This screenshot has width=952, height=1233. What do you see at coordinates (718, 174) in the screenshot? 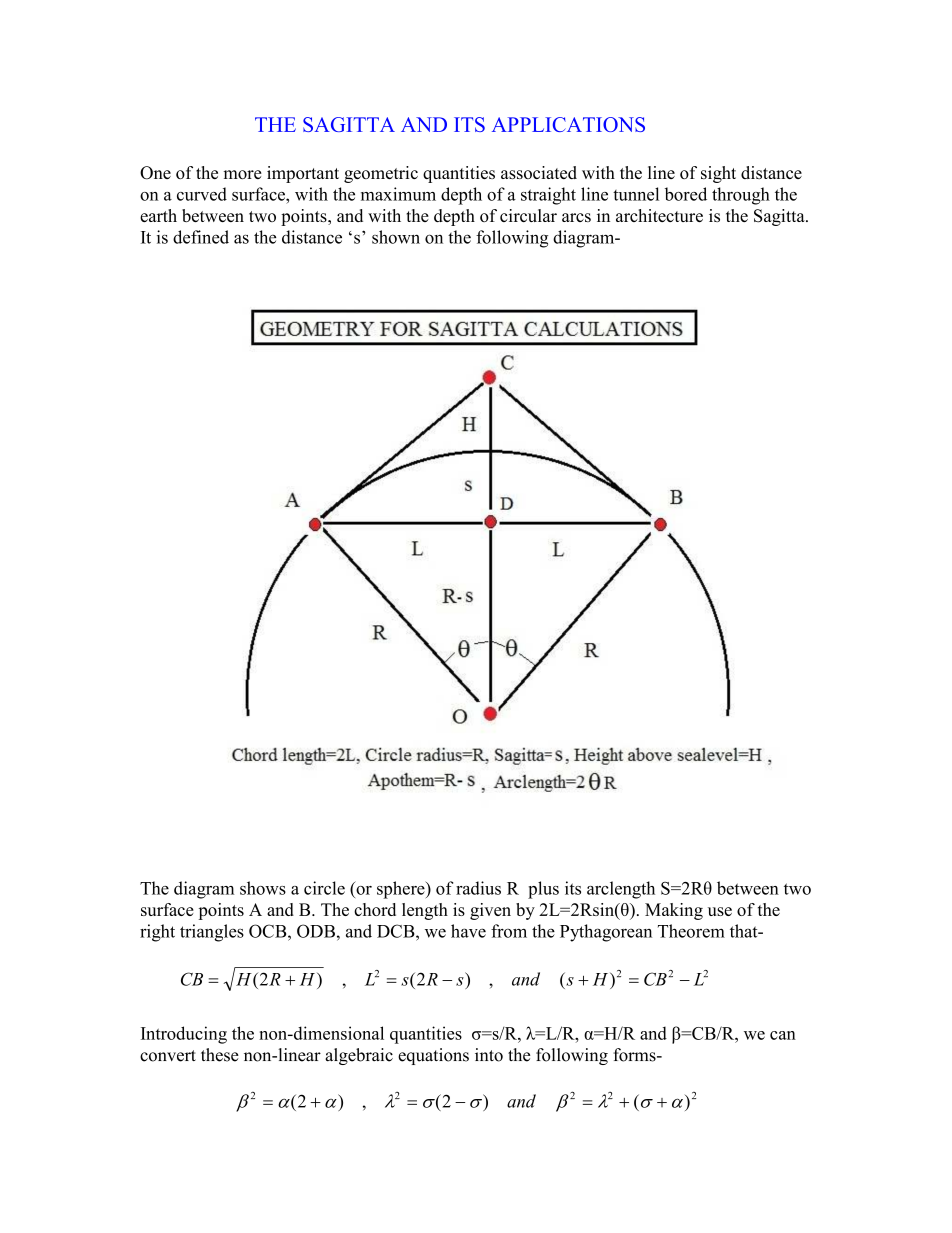
I see `sight` at bounding box center [718, 174].
